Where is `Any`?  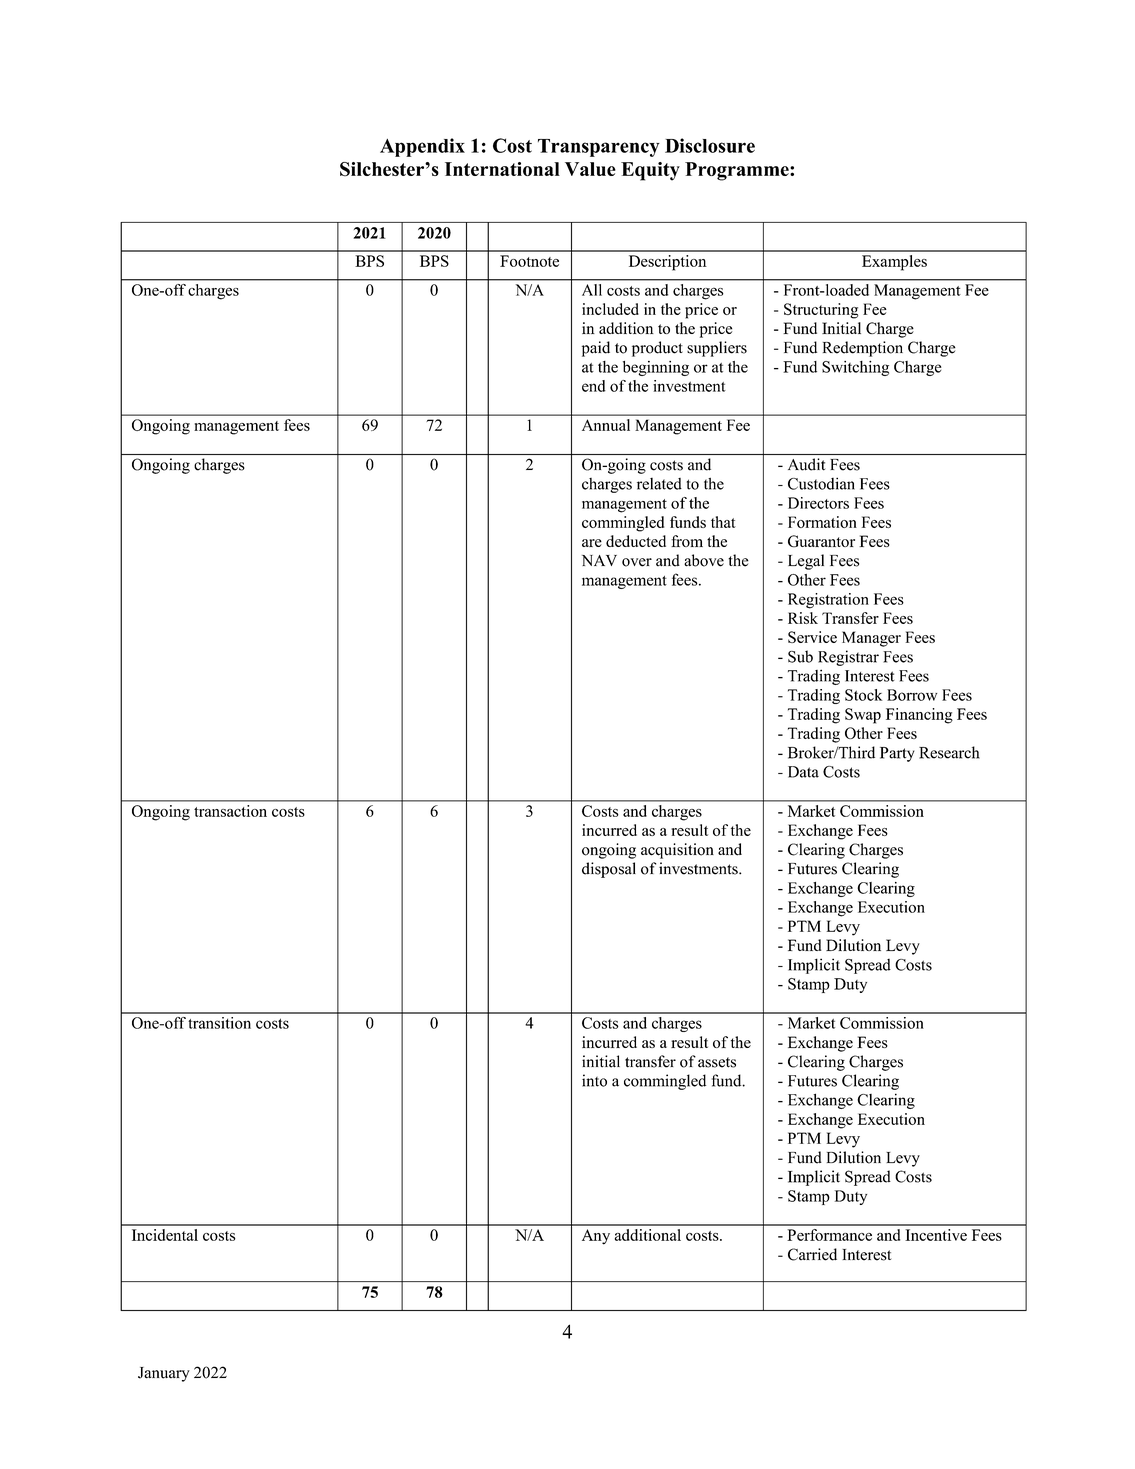
Any is located at coordinates (596, 1237).
